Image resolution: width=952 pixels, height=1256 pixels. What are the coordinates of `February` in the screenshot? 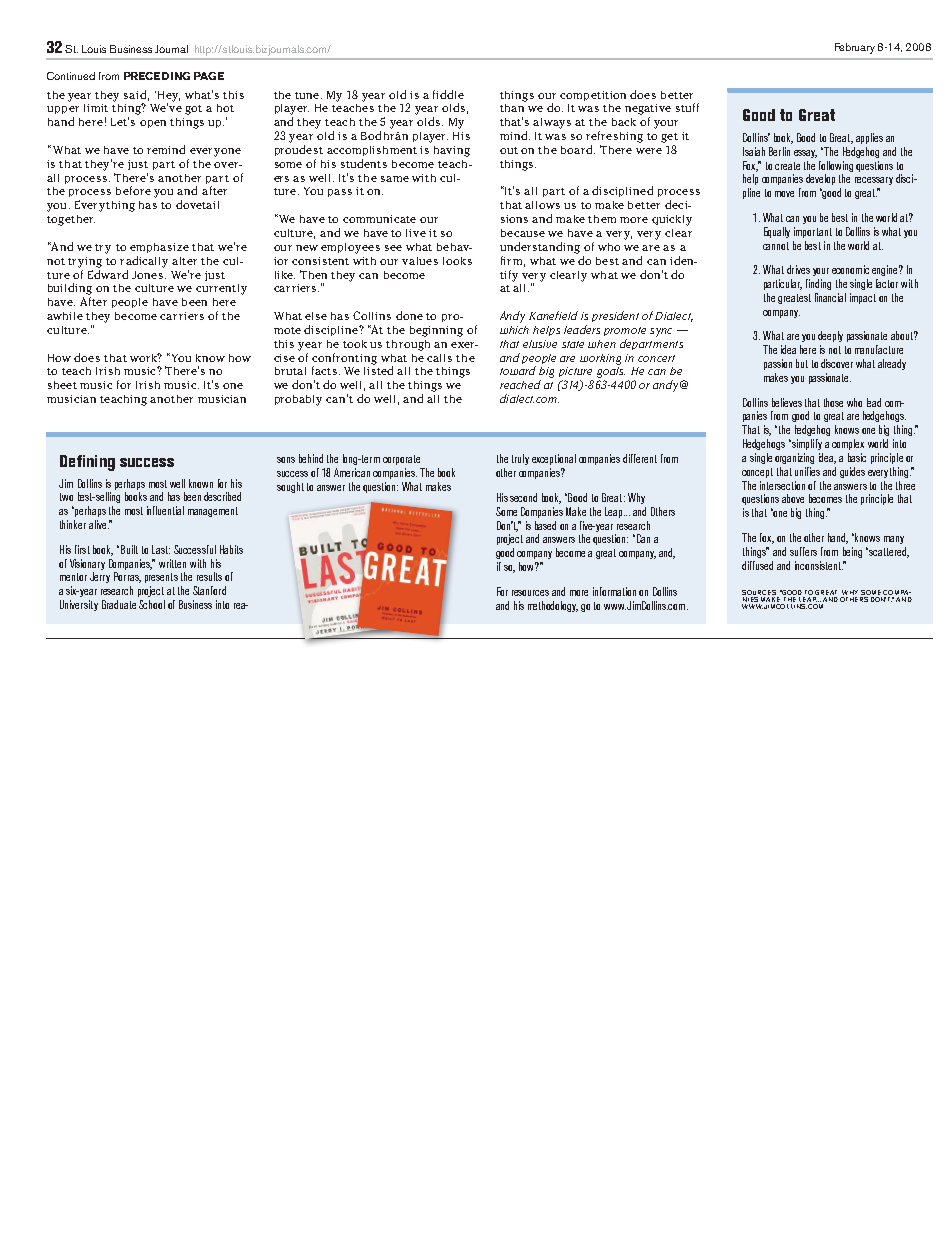 It's located at (855, 48).
